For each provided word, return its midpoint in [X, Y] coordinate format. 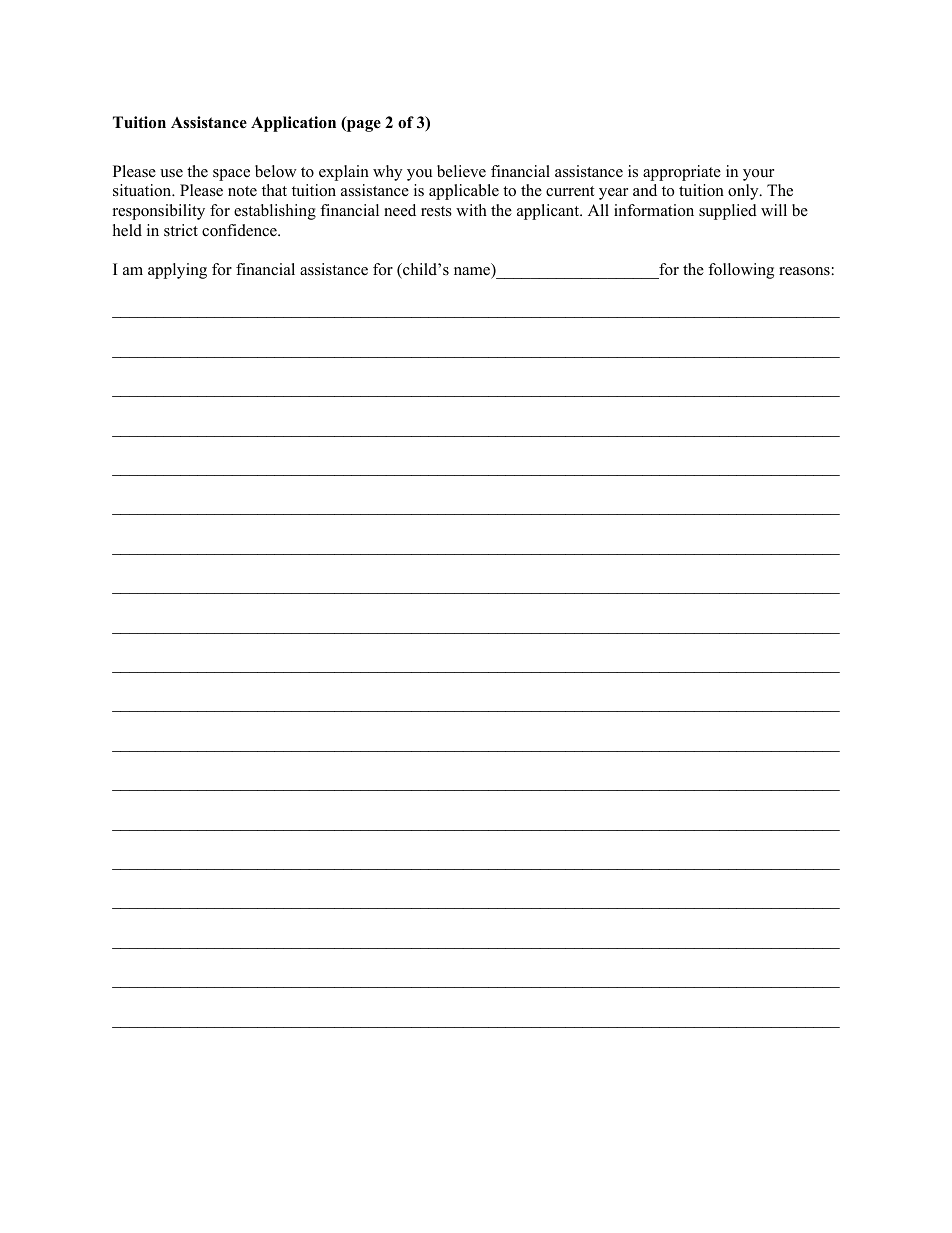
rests [436, 211]
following [741, 271]
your [758, 175]
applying [177, 271]
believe [461, 171]
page [363, 126]
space [231, 175]
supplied [728, 212]
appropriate [682, 173]
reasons [804, 271]
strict [181, 230]
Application [293, 124]
